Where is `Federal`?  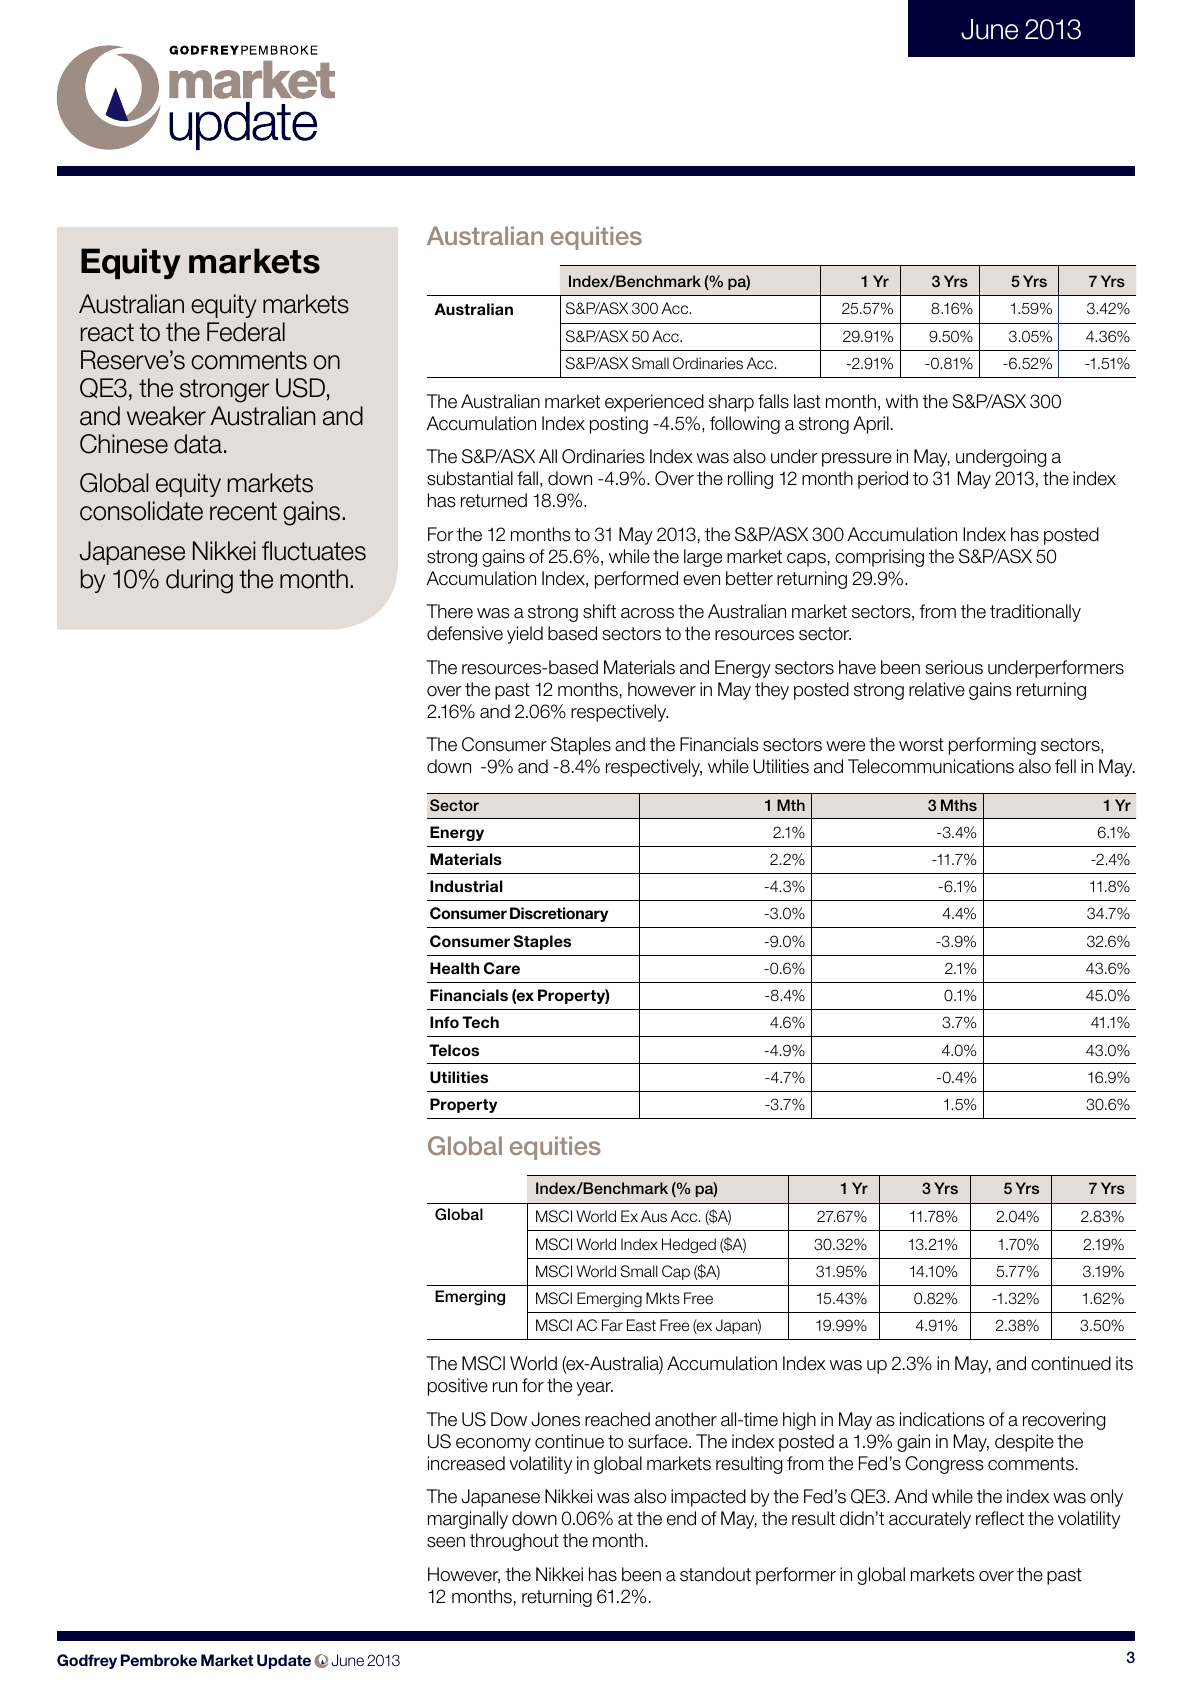 Federal is located at coordinates (246, 332).
